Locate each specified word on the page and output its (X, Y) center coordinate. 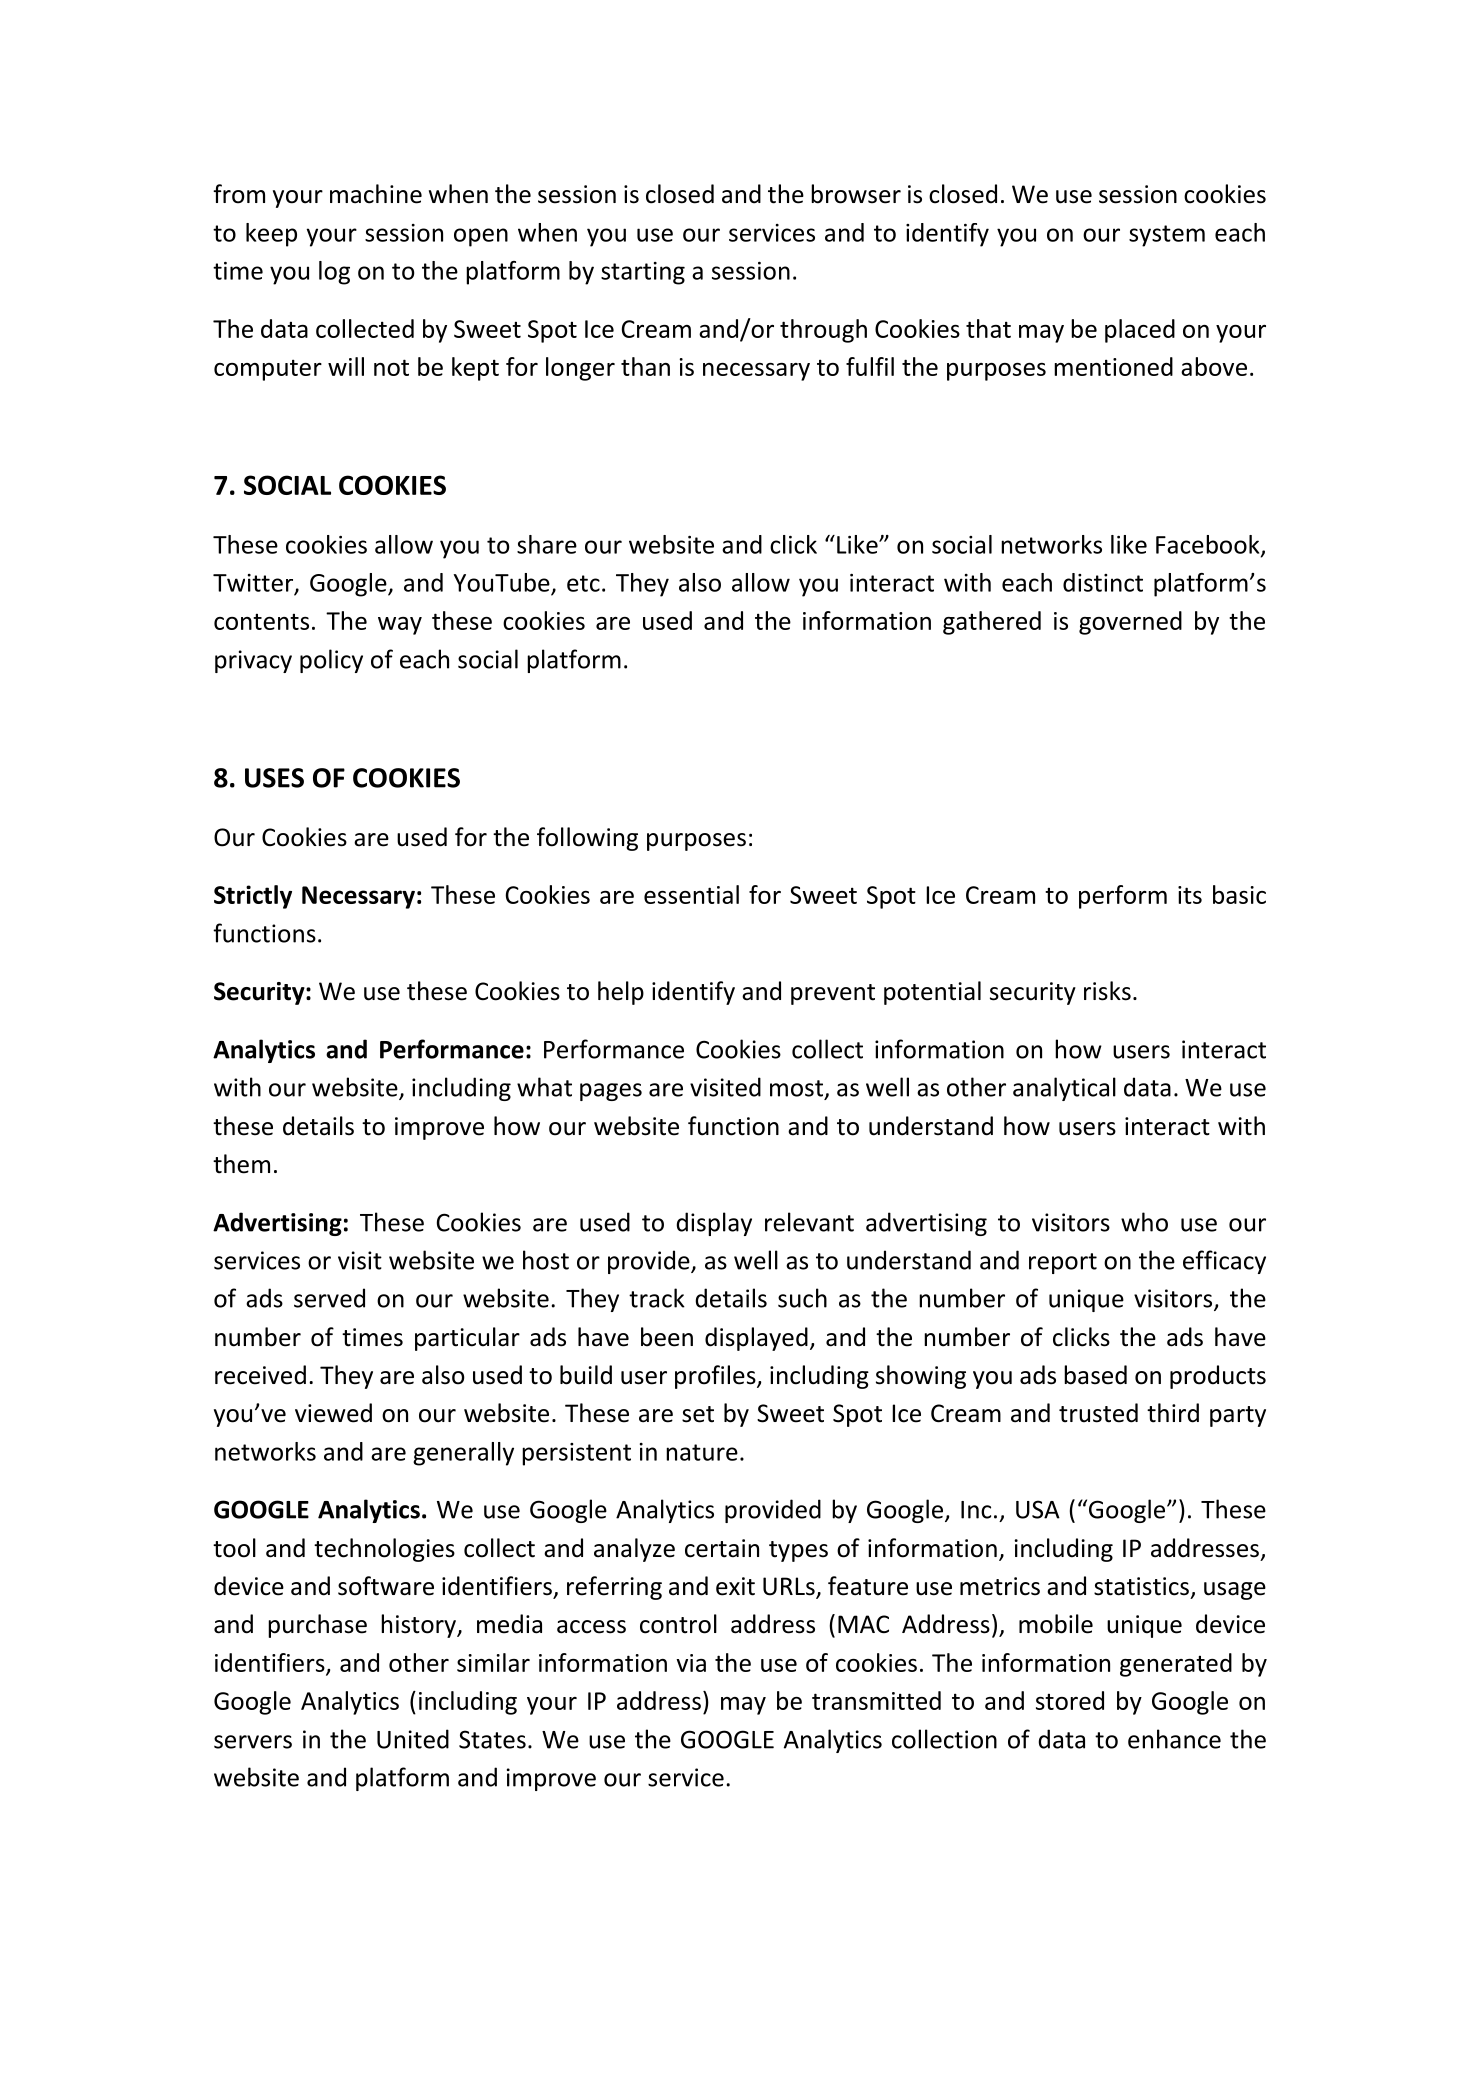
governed (1130, 623)
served (329, 1298)
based (1095, 1375)
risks (1107, 991)
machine (376, 194)
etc (583, 583)
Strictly (253, 897)
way (400, 626)
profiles (716, 1377)
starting (643, 273)
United (413, 1739)
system (1167, 236)
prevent (833, 994)
